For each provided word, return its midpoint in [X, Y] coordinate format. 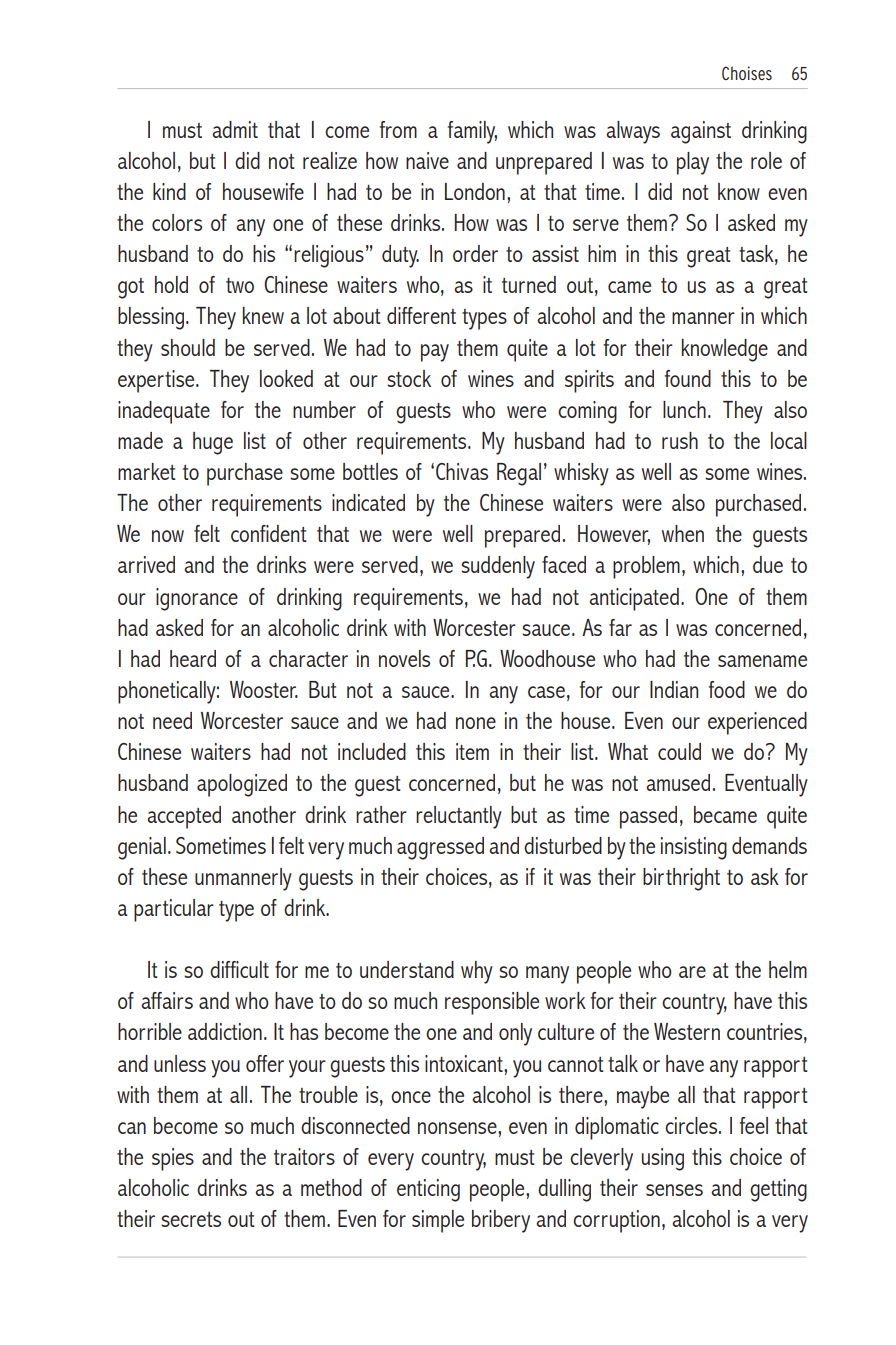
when [683, 533]
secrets [191, 1219]
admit [235, 129]
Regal [519, 474]
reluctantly [459, 817]
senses [674, 1190]
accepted [184, 817]
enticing [428, 1190]
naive [427, 160]
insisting [694, 848]
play [693, 163]
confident [269, 533]
